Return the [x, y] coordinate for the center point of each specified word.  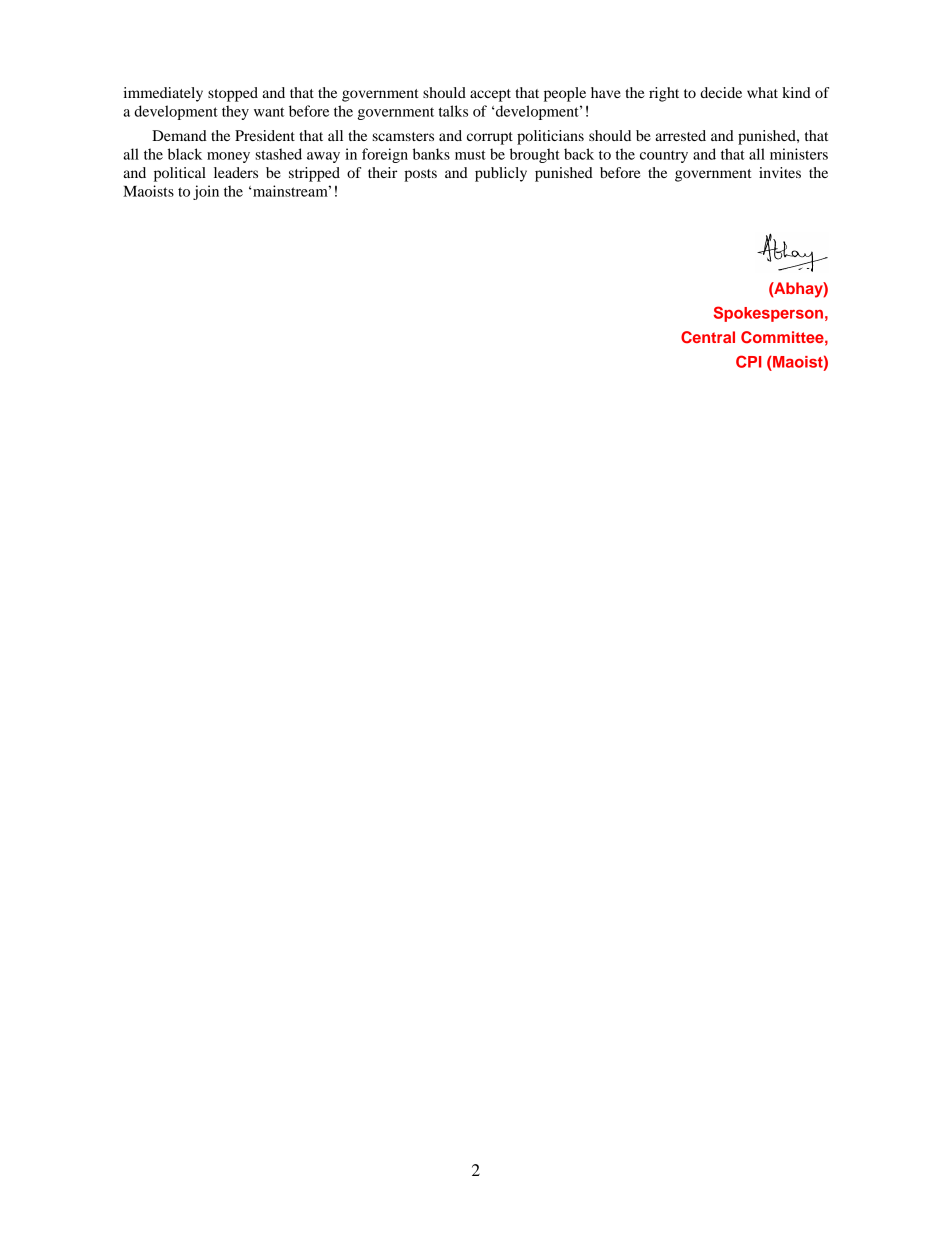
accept [490, 95]
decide [721, 92]
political [180, 174]
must [470, 155]
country [664, 156]
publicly [501, 174]
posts [420, 175]
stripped [314, 174]
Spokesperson [768, 314]
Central [708, 337]
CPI [748, 361]
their [382, 172]
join [206, 192]
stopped [233, 94]
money [228, 157]
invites [780, 172]
